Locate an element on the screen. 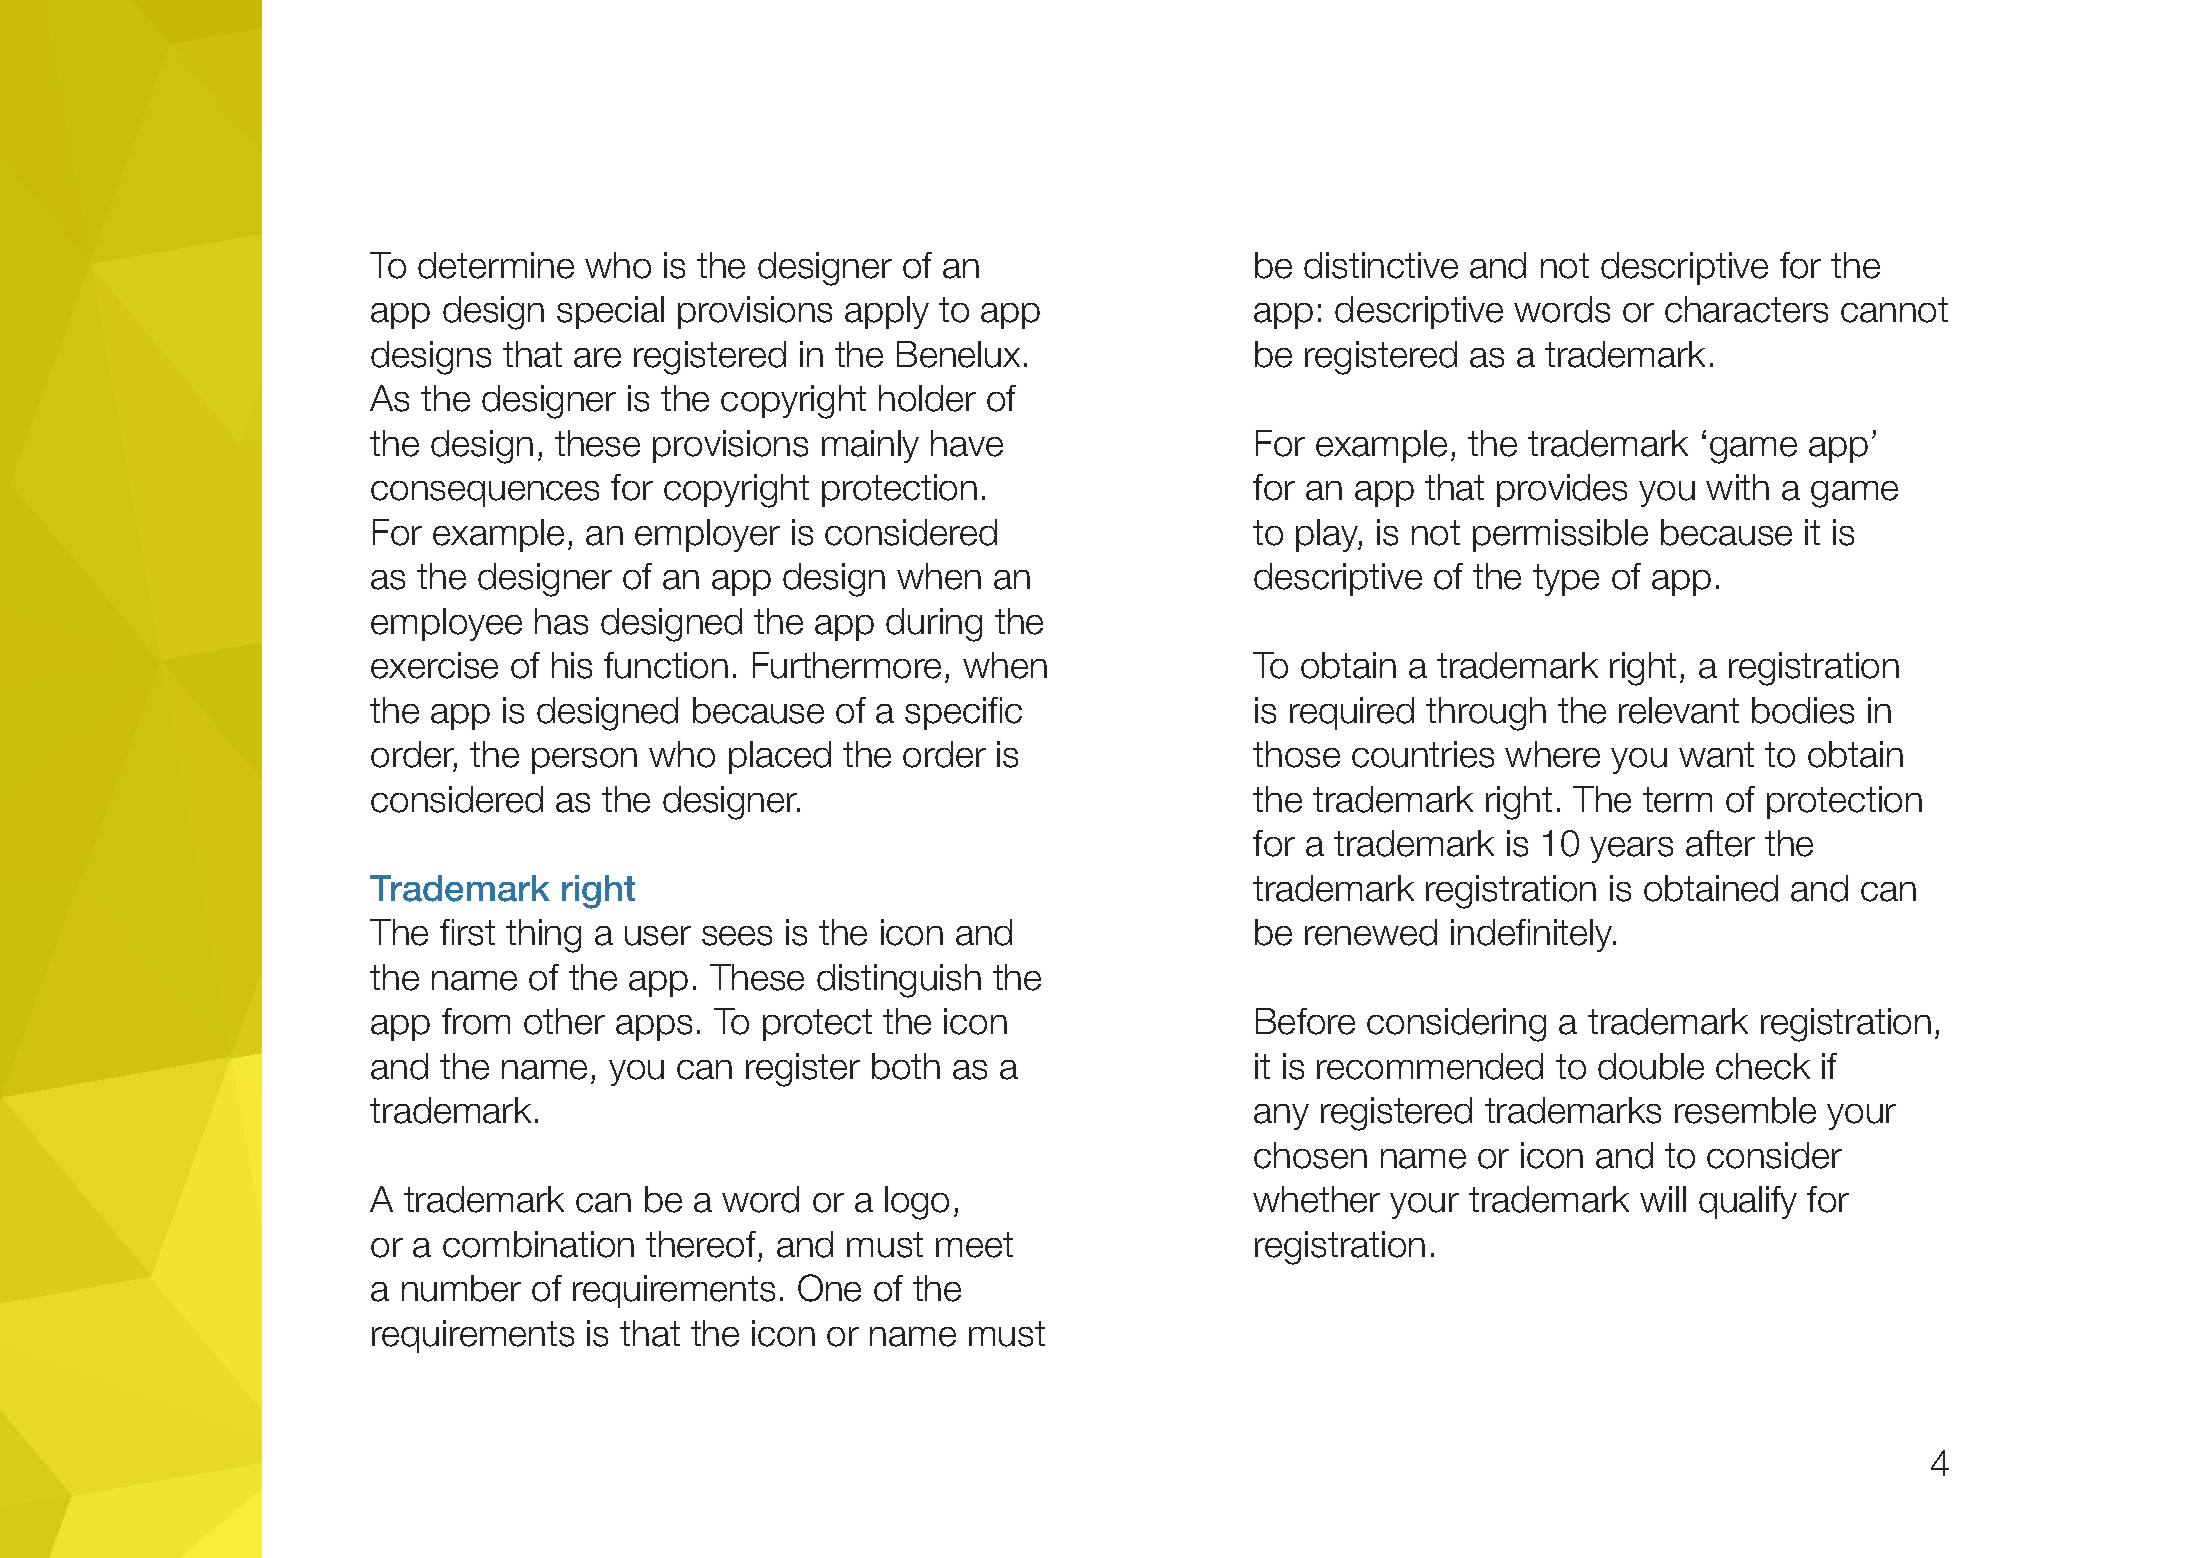 The width and height of the screenshot is (2203, 1558). has is located at coordinates (561, 621).
